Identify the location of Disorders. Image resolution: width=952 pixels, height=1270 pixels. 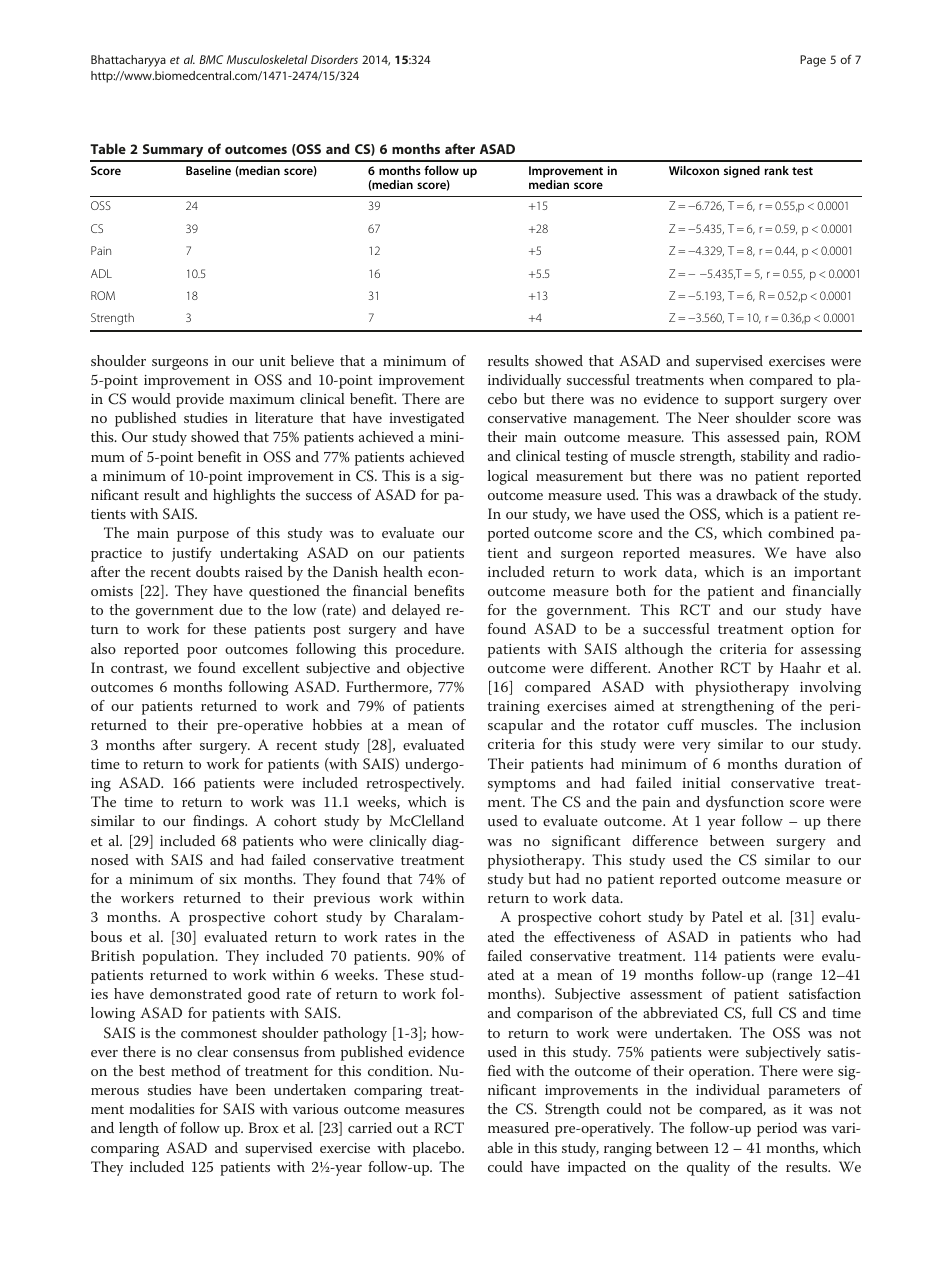
(334, 59).
